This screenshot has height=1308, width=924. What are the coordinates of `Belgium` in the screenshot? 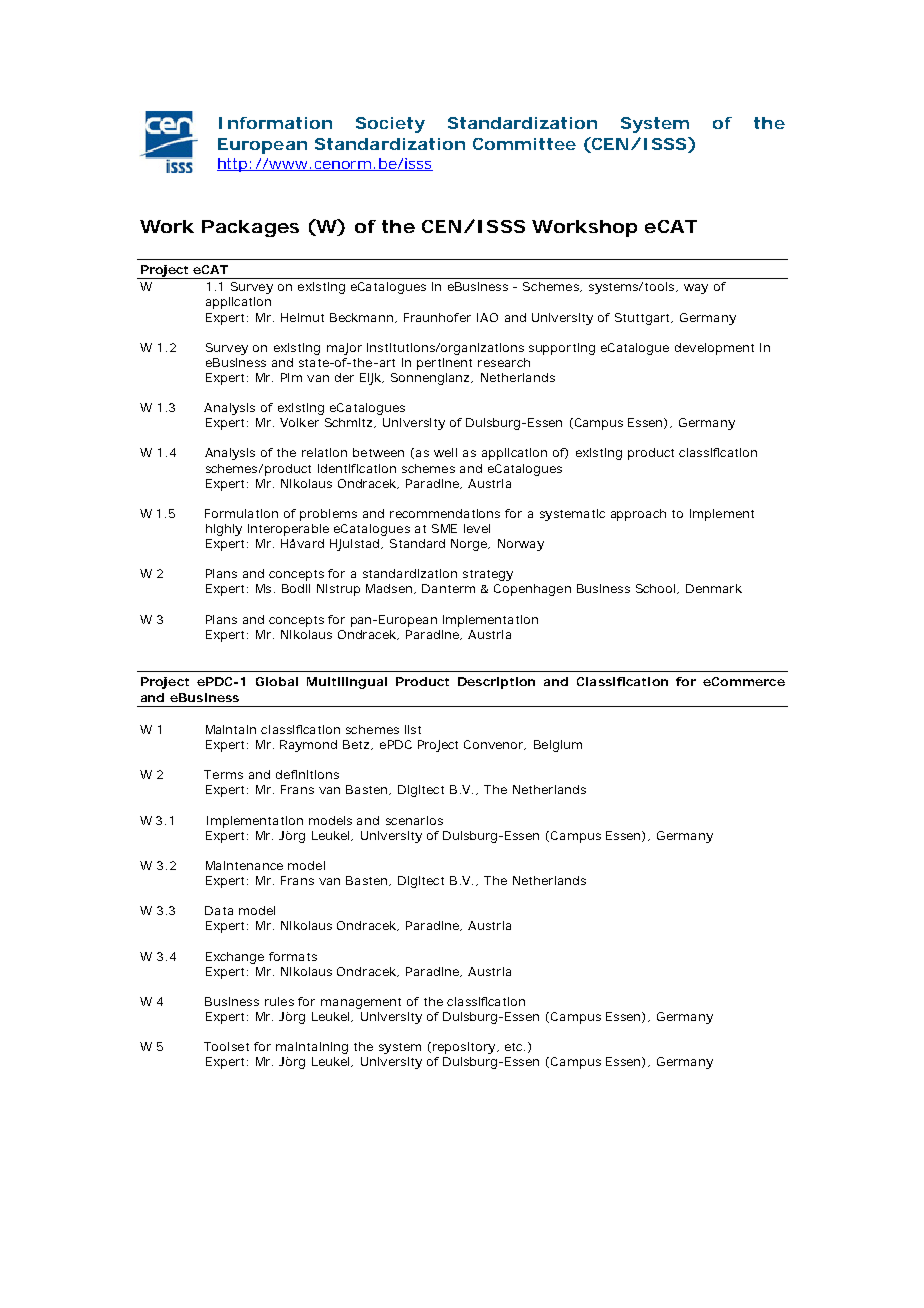 It's located at (558, 746).
